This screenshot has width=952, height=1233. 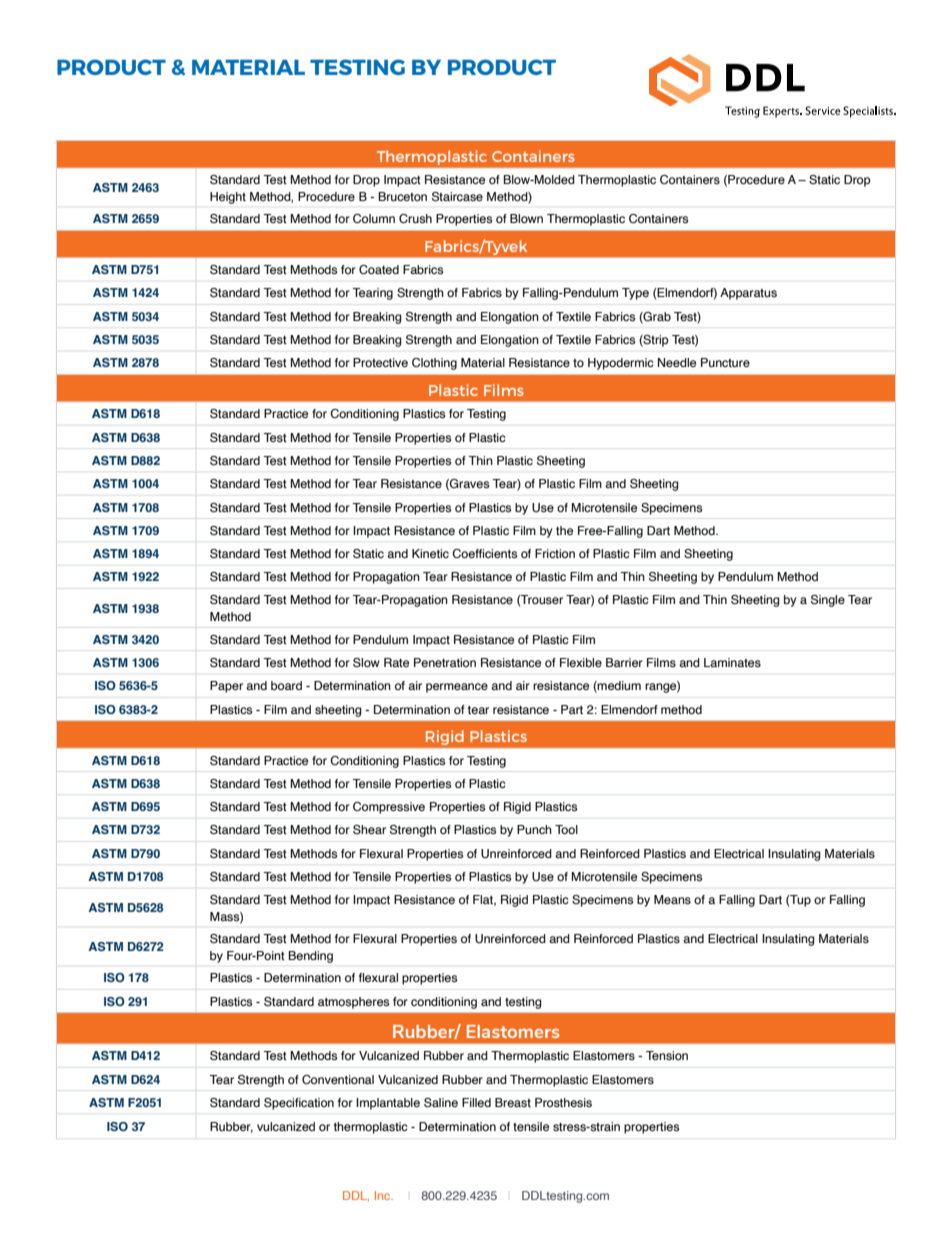 I want to click on Punch, so click(x=534, y=829).
